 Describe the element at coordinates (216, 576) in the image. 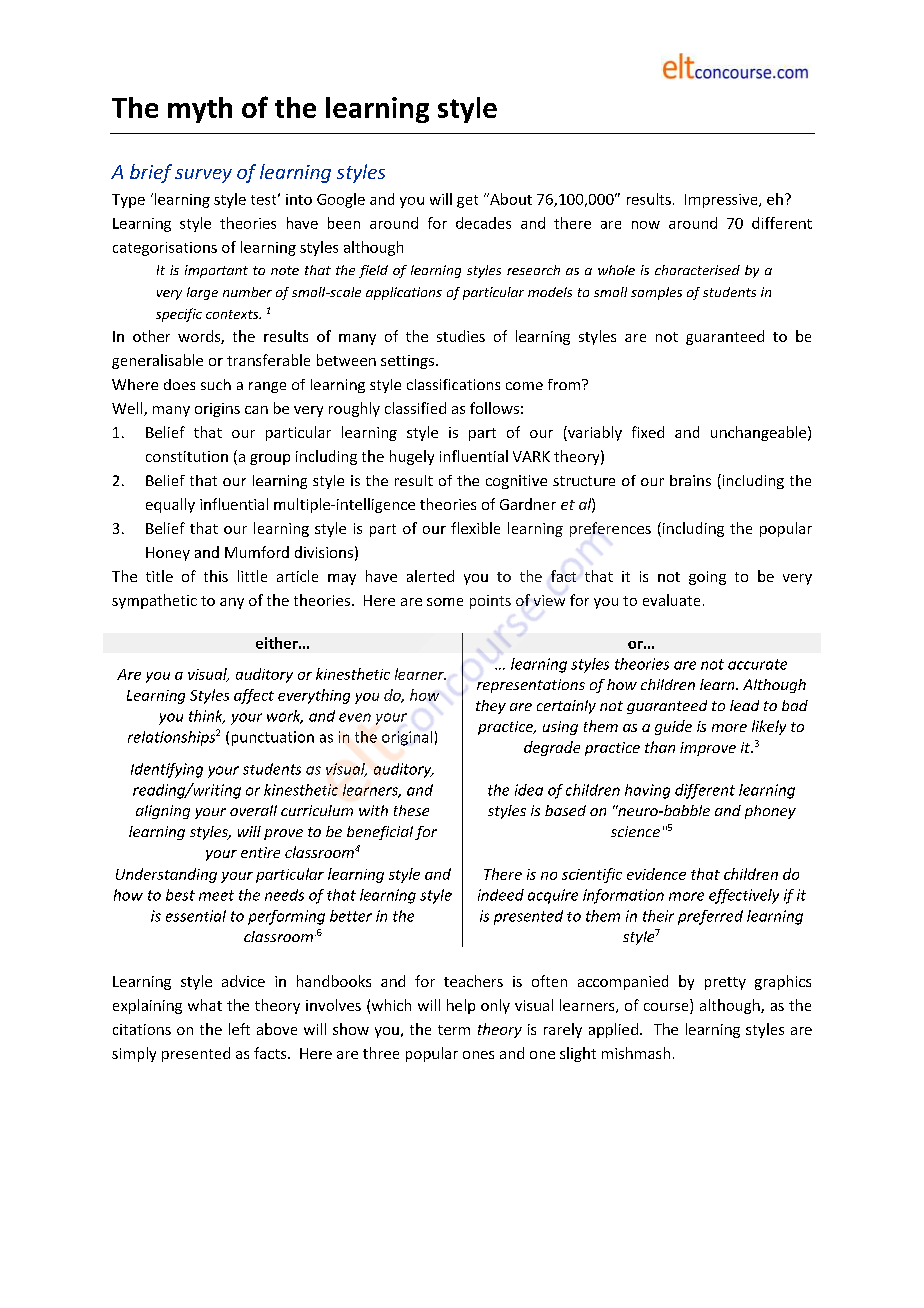

I see `this` at that location.
